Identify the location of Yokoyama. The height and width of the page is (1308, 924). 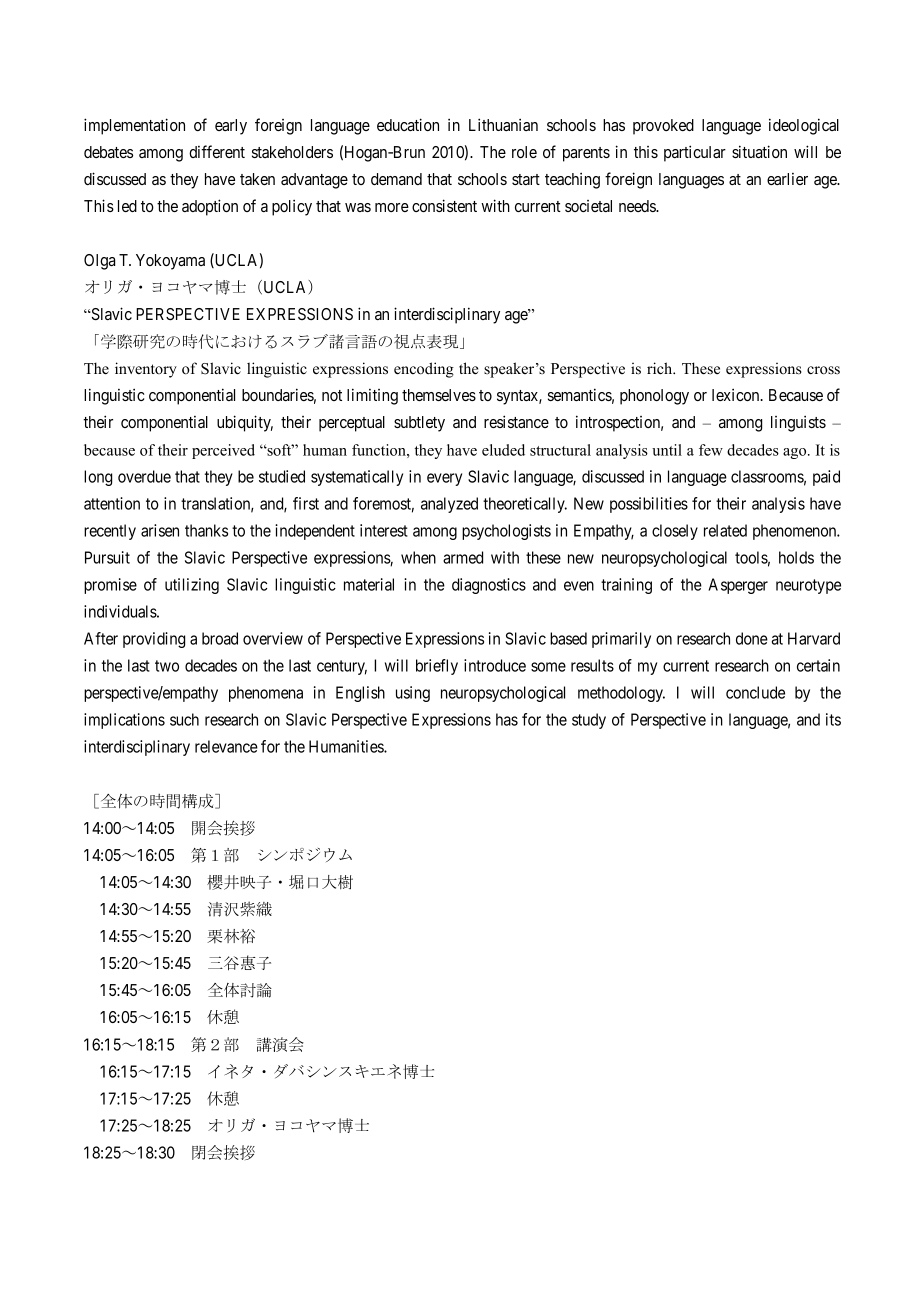
(170, 262).
